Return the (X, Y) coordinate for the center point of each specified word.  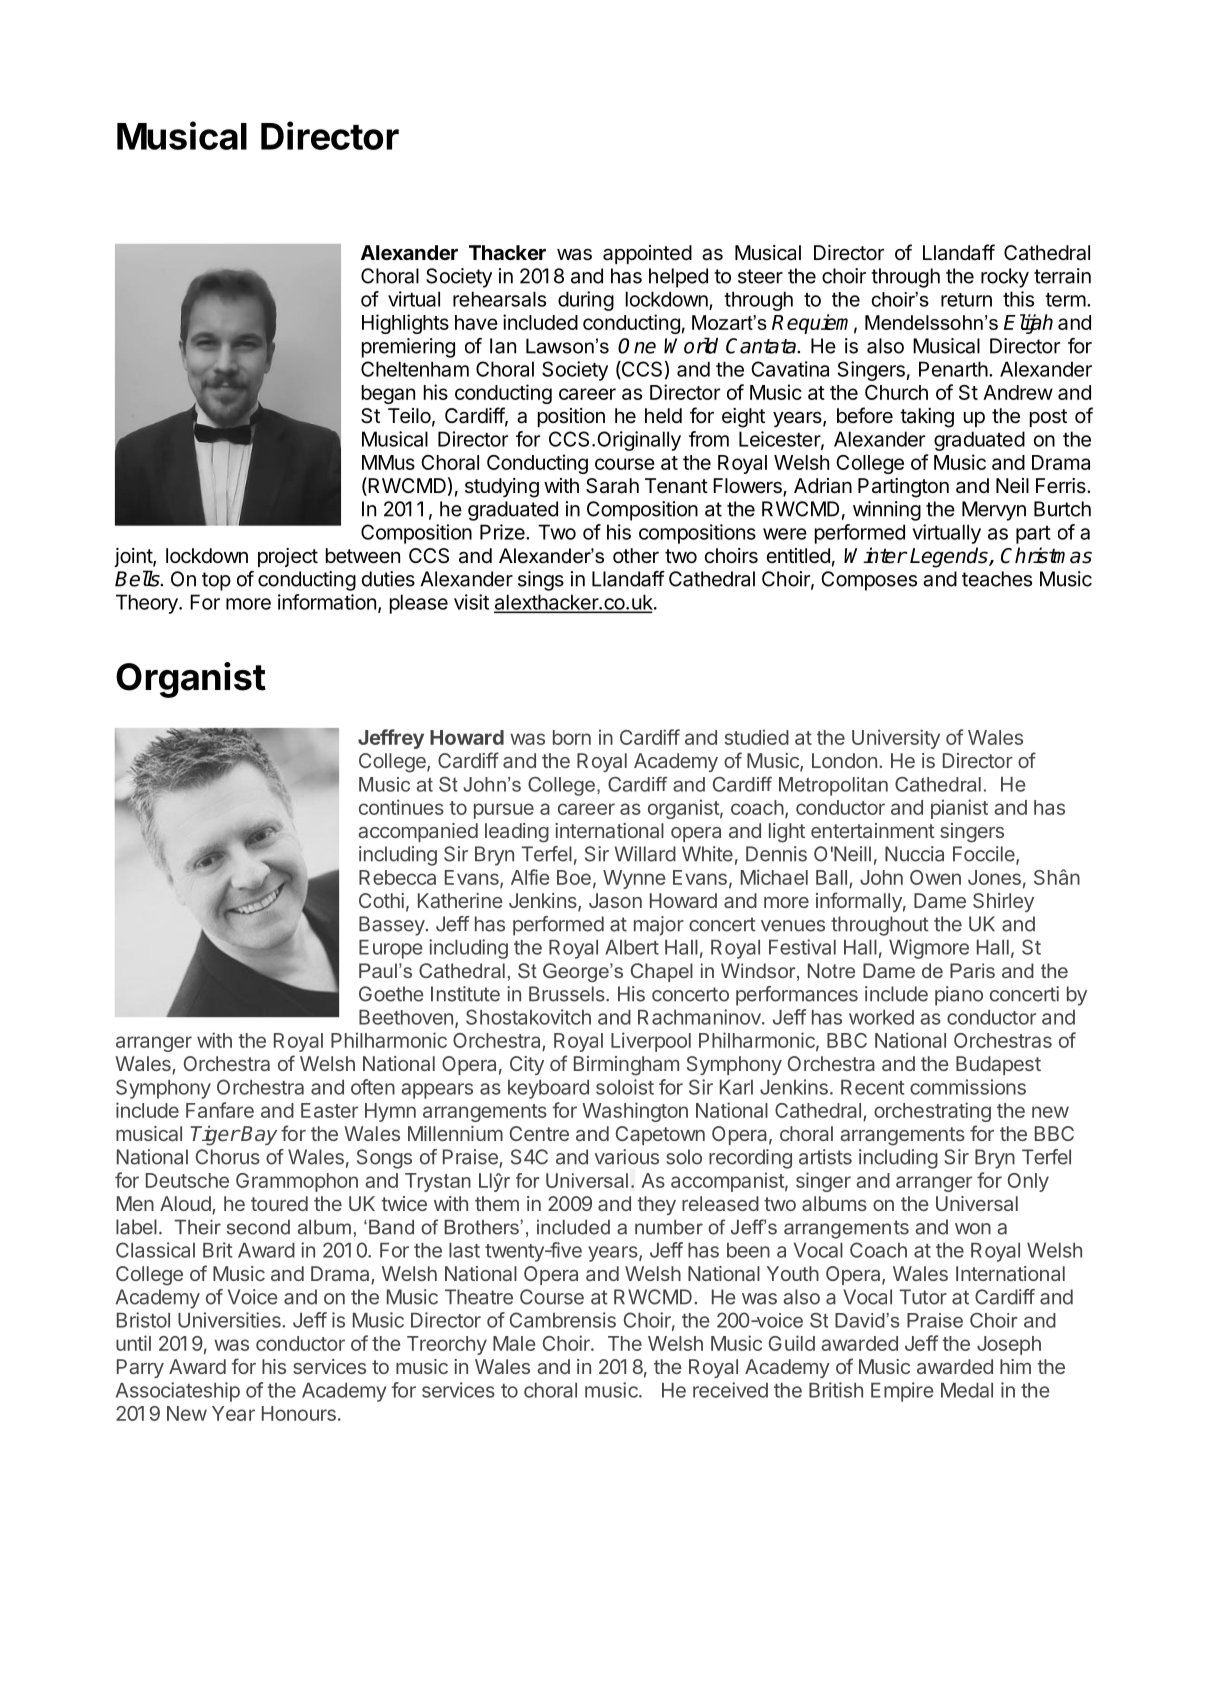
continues (401, 807)
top (216, 581)
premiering (408, 348)
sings (541, 581)
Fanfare (220, 1110)
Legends (950, 557)
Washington (635, 1112)
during (586, 301)
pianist (959, 809)
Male (514, 1343)
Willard (645, 854)
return (966, 300)
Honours (299, 1413)
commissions (968, 1087)
